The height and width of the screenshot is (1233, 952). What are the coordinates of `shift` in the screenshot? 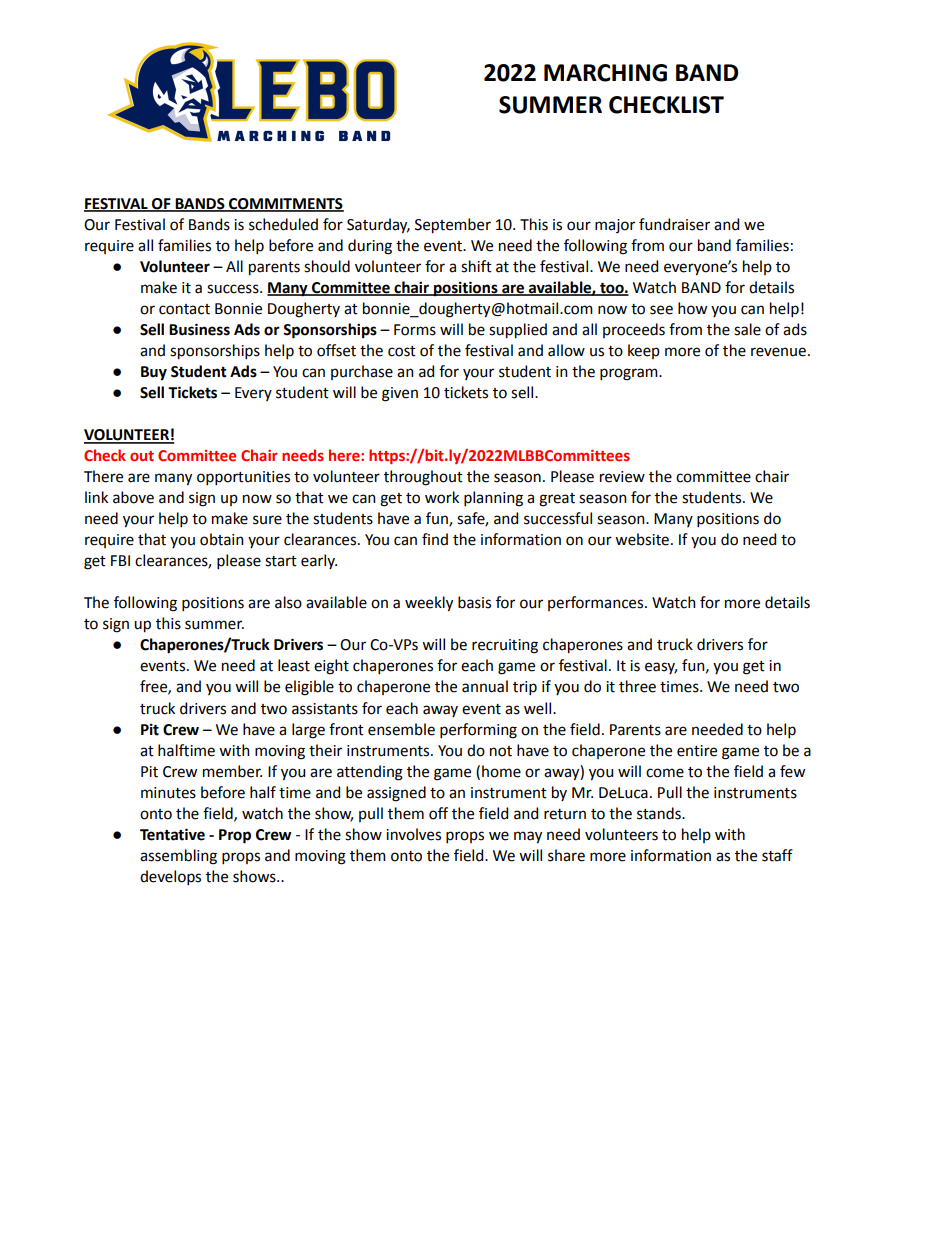 It's located at (476, 266).
